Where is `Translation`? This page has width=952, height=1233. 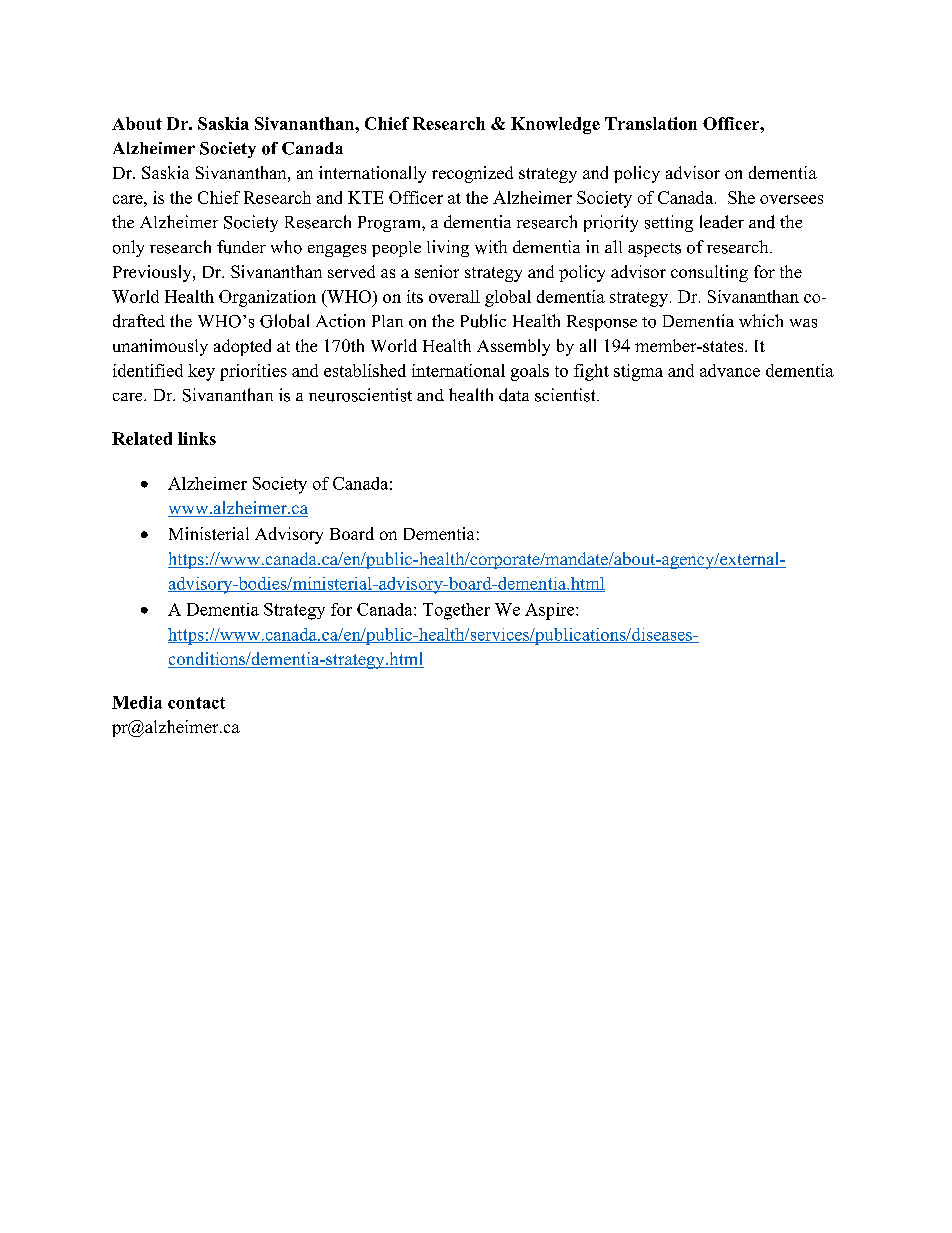 Translation is located at coordinates (651, 123).
